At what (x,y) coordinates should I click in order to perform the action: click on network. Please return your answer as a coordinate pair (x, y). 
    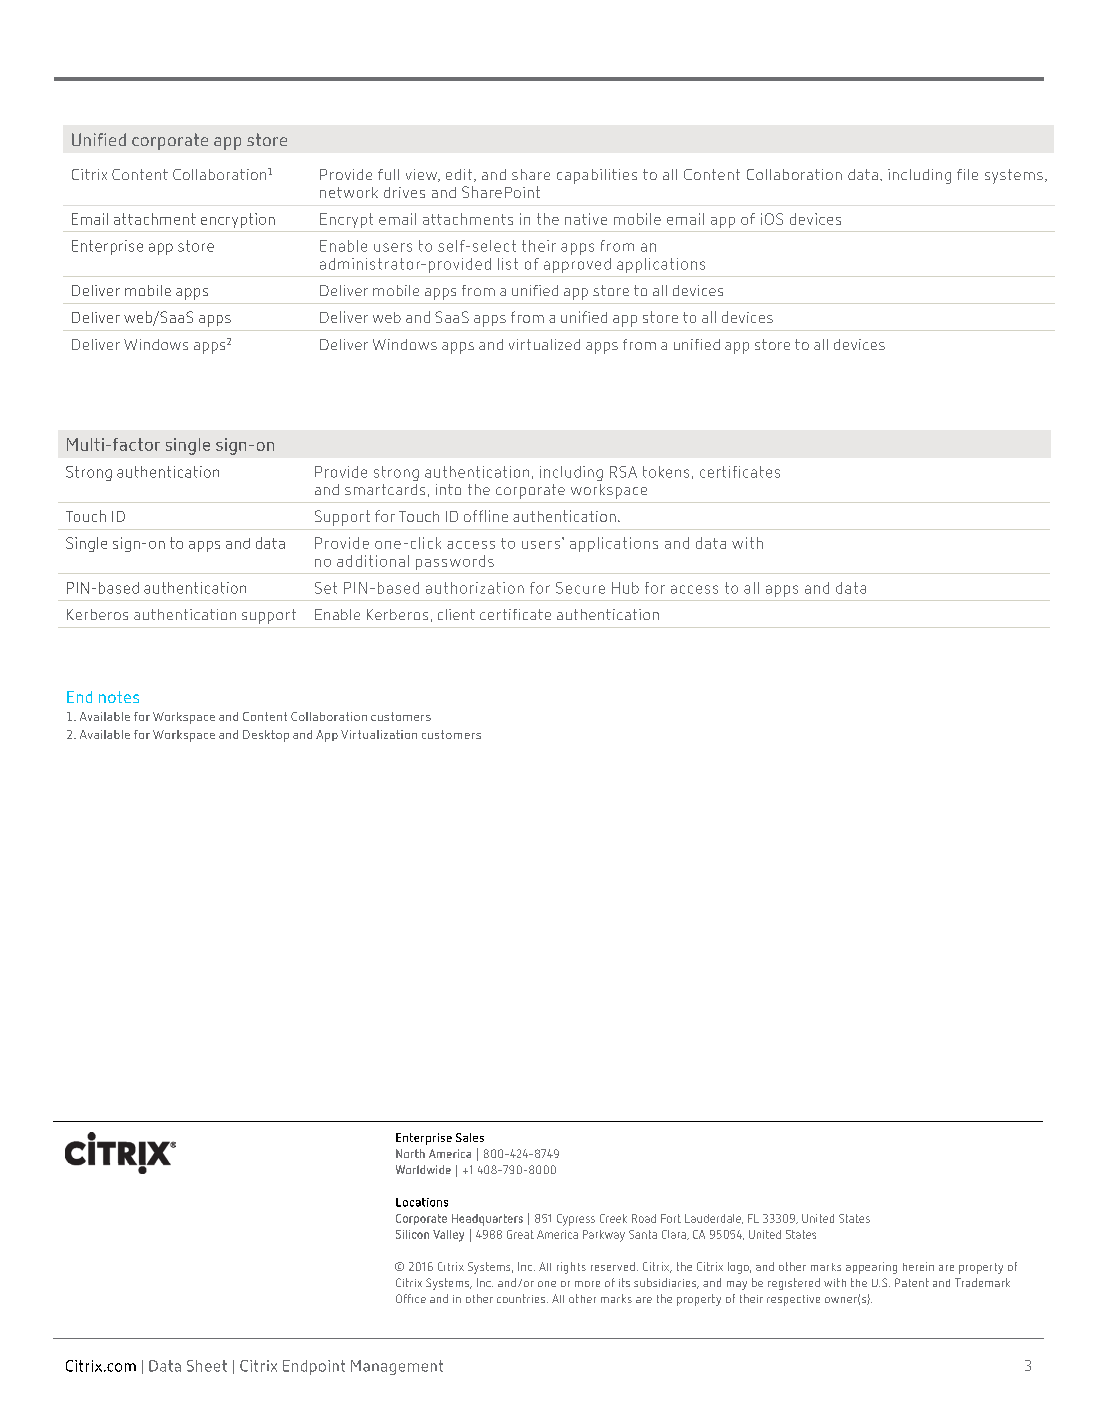
    Looking at the image, I should click on (349, 192).
